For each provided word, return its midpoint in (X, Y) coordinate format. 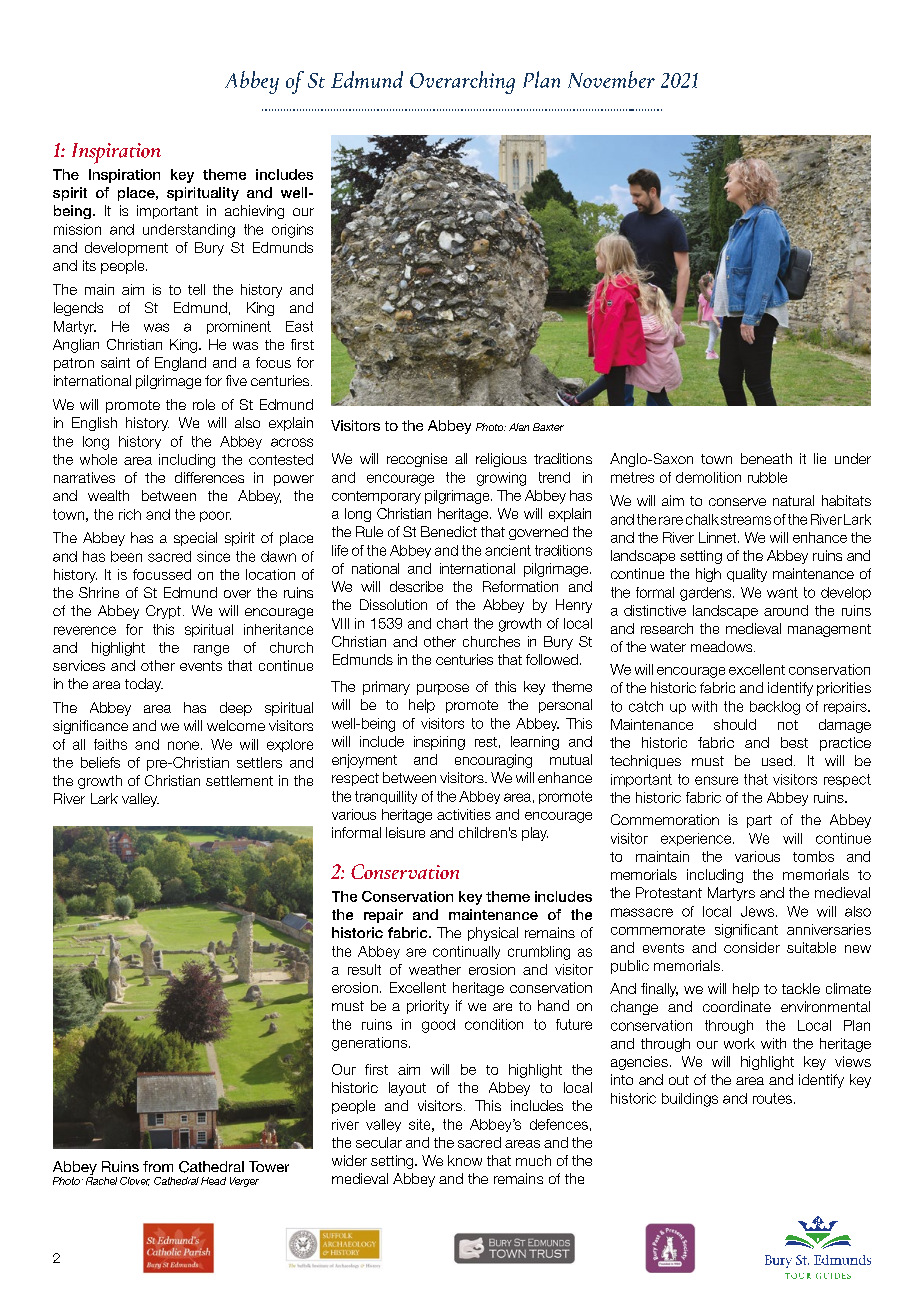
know (465, 1160)
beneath (766, 458)
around (786, 610)
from (158, 1166)
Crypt (163, 612)
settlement (239, 780)
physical (493, 934)
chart (452, 623)
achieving (254, 212)
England (180, 364)
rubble (767, 477)
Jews (757, 911)
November (611, 79)
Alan (519, 427)
